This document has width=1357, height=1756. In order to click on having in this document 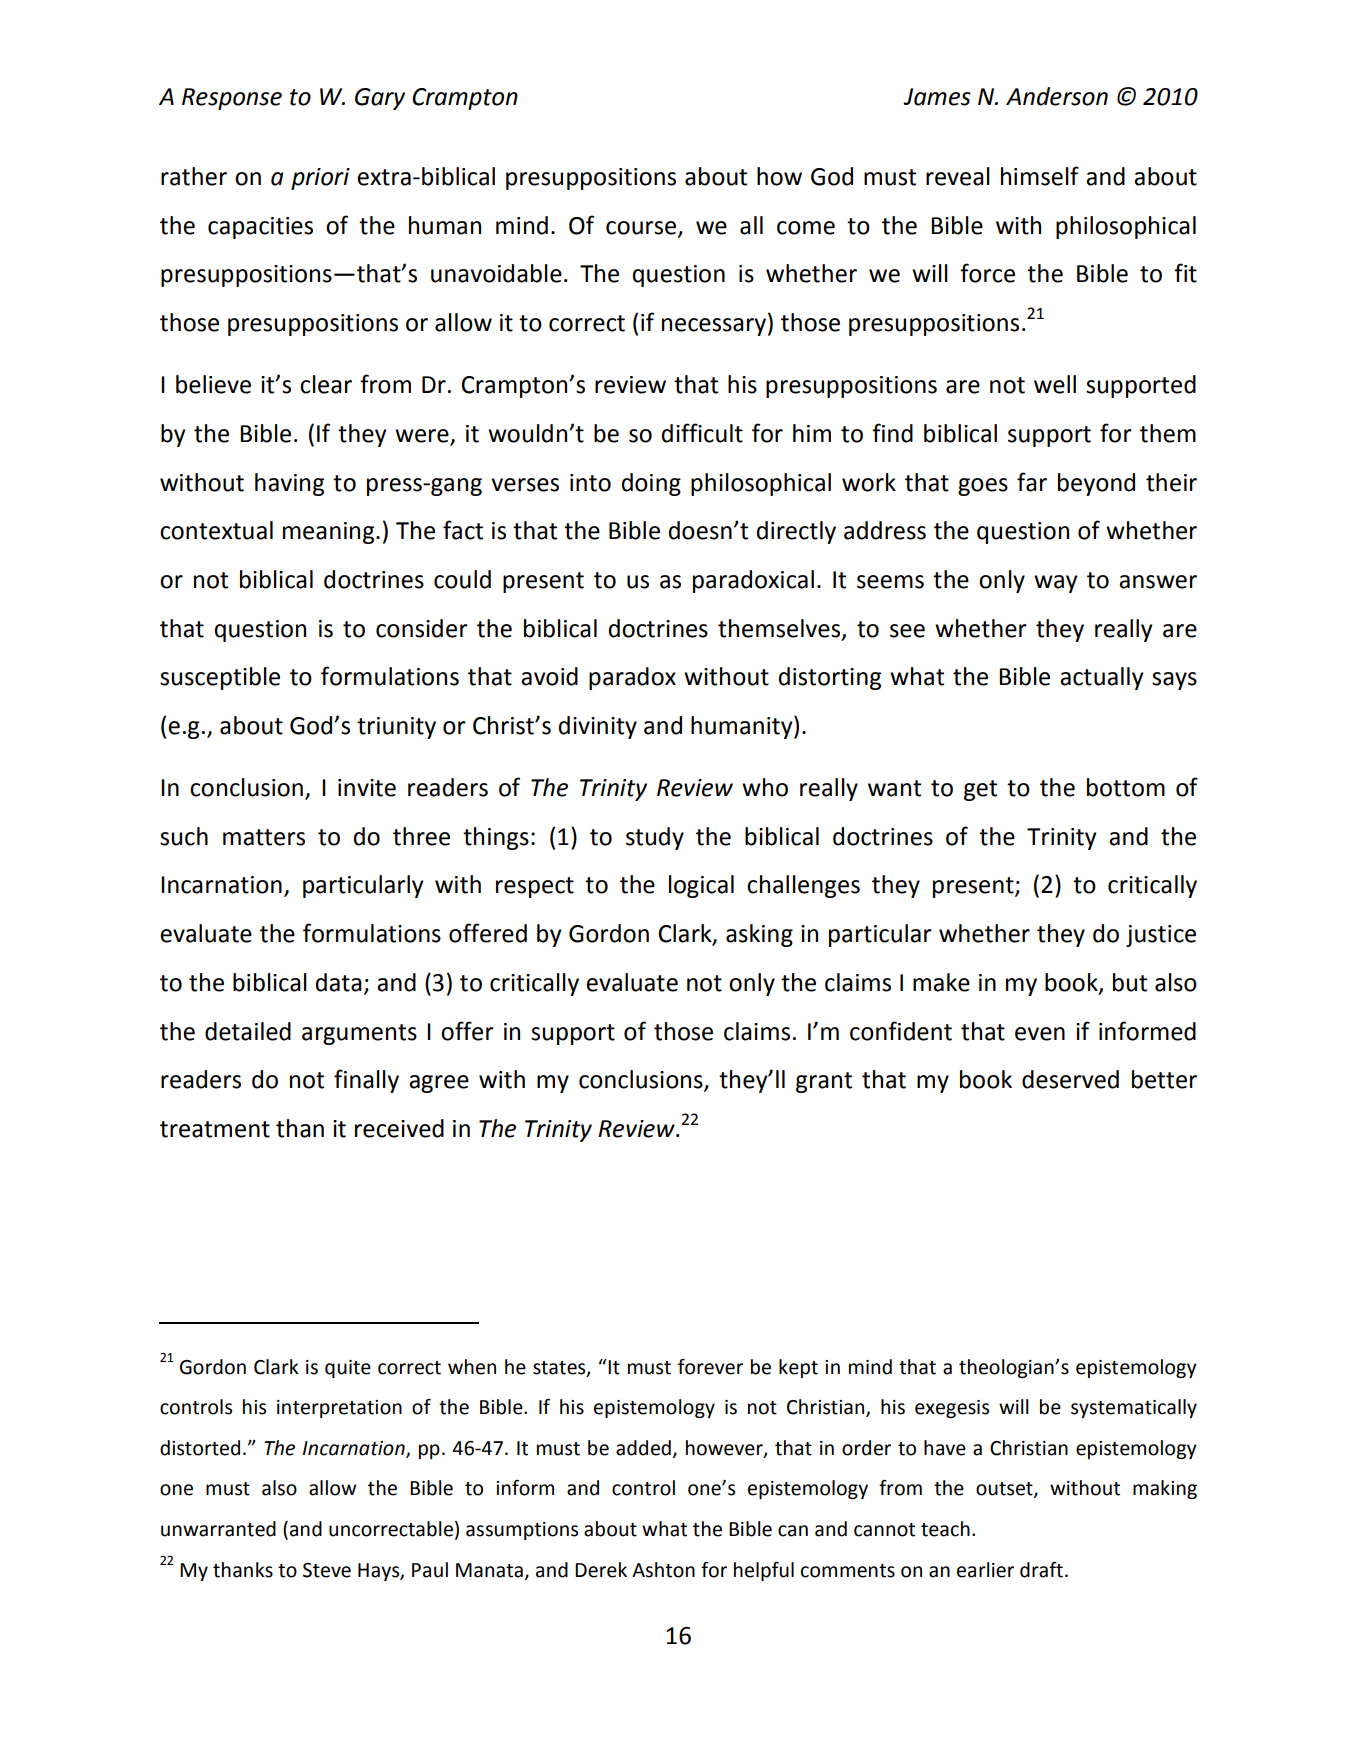, I will do `click(289, 484)`.
